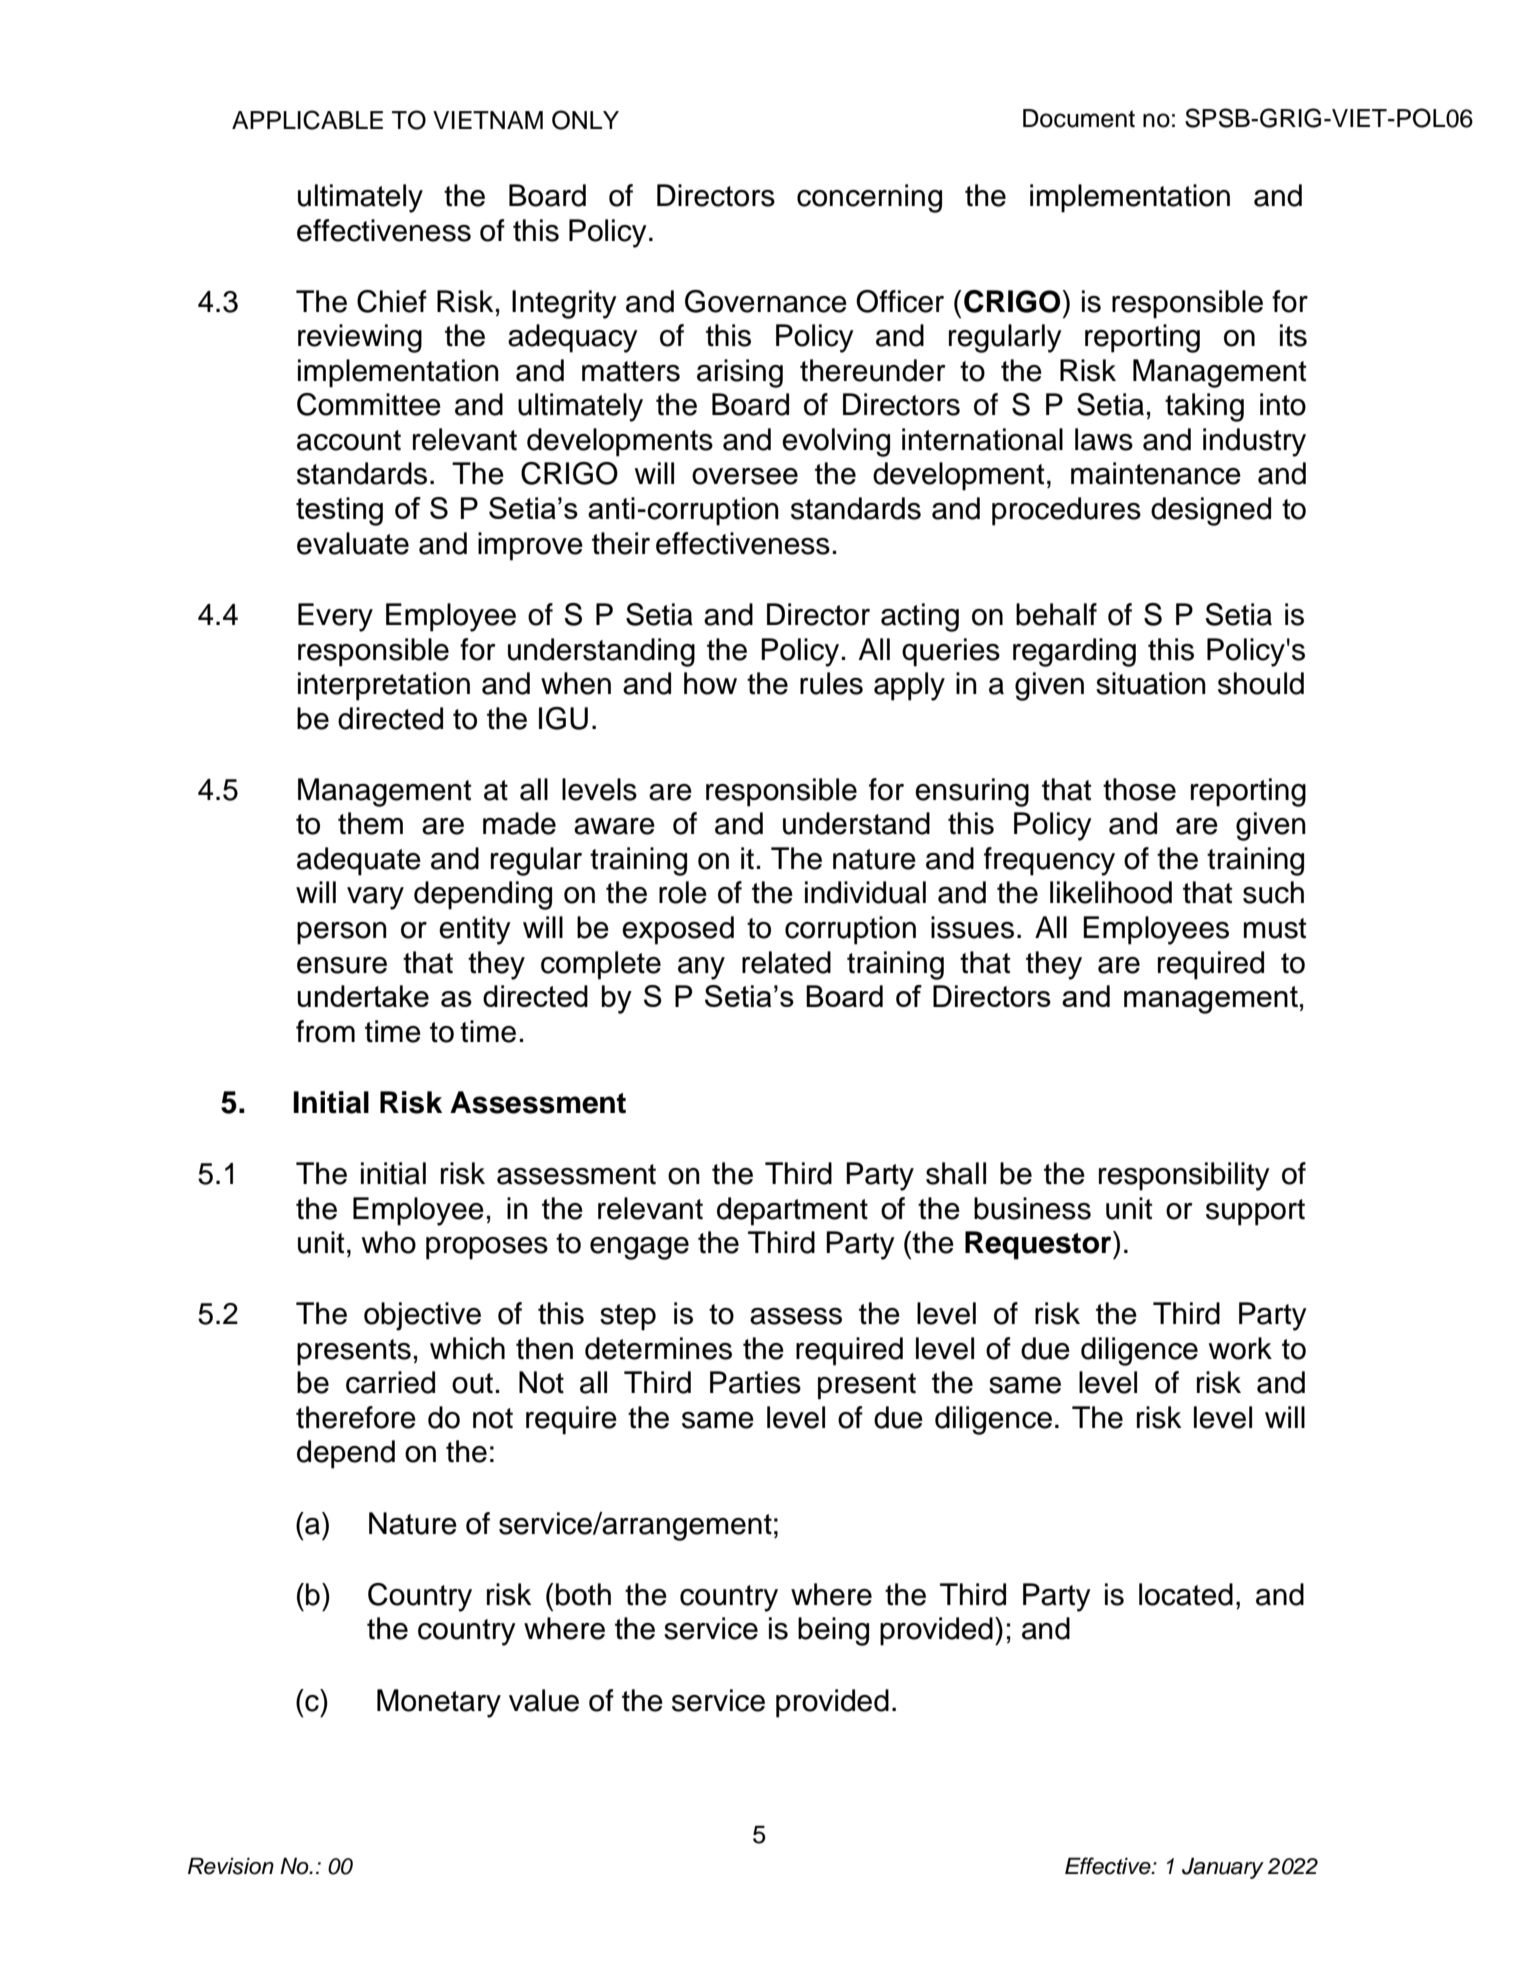 The image size is (1532, 1982). I want to click on designed, so click(1211, 511).
